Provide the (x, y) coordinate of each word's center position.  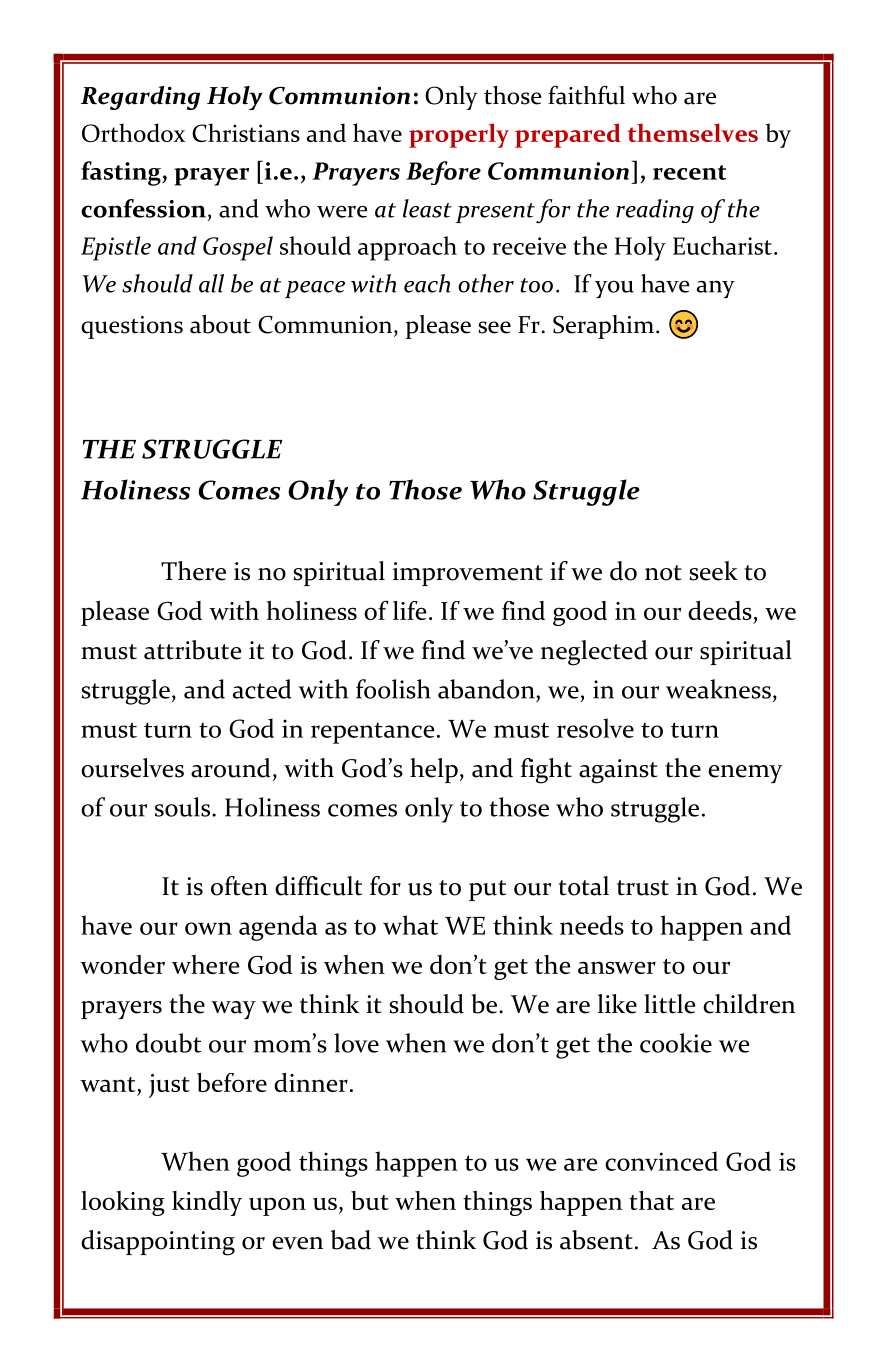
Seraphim (603, 327)
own (208, 928)
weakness (718, 689)
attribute (192, 650)
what (410, 925)
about (220, 324)
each (427, 283)
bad (351, 1240)
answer (617, 967)
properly (459, 135)
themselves (693, 132)
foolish (393, 689)
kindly (207, 1203)
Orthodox (133, 132)
